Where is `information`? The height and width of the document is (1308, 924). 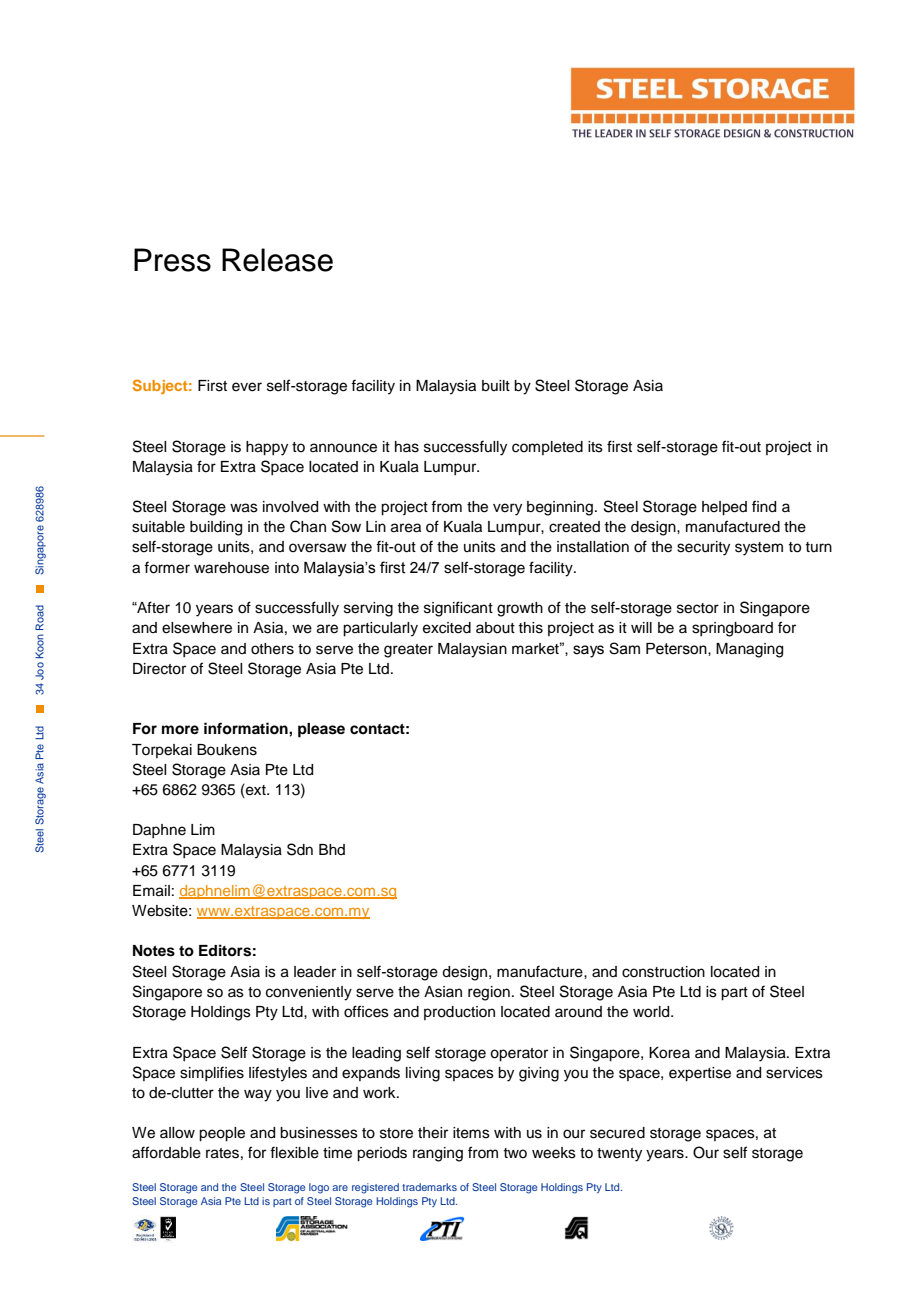
information is located at coordinates (247, 728).
